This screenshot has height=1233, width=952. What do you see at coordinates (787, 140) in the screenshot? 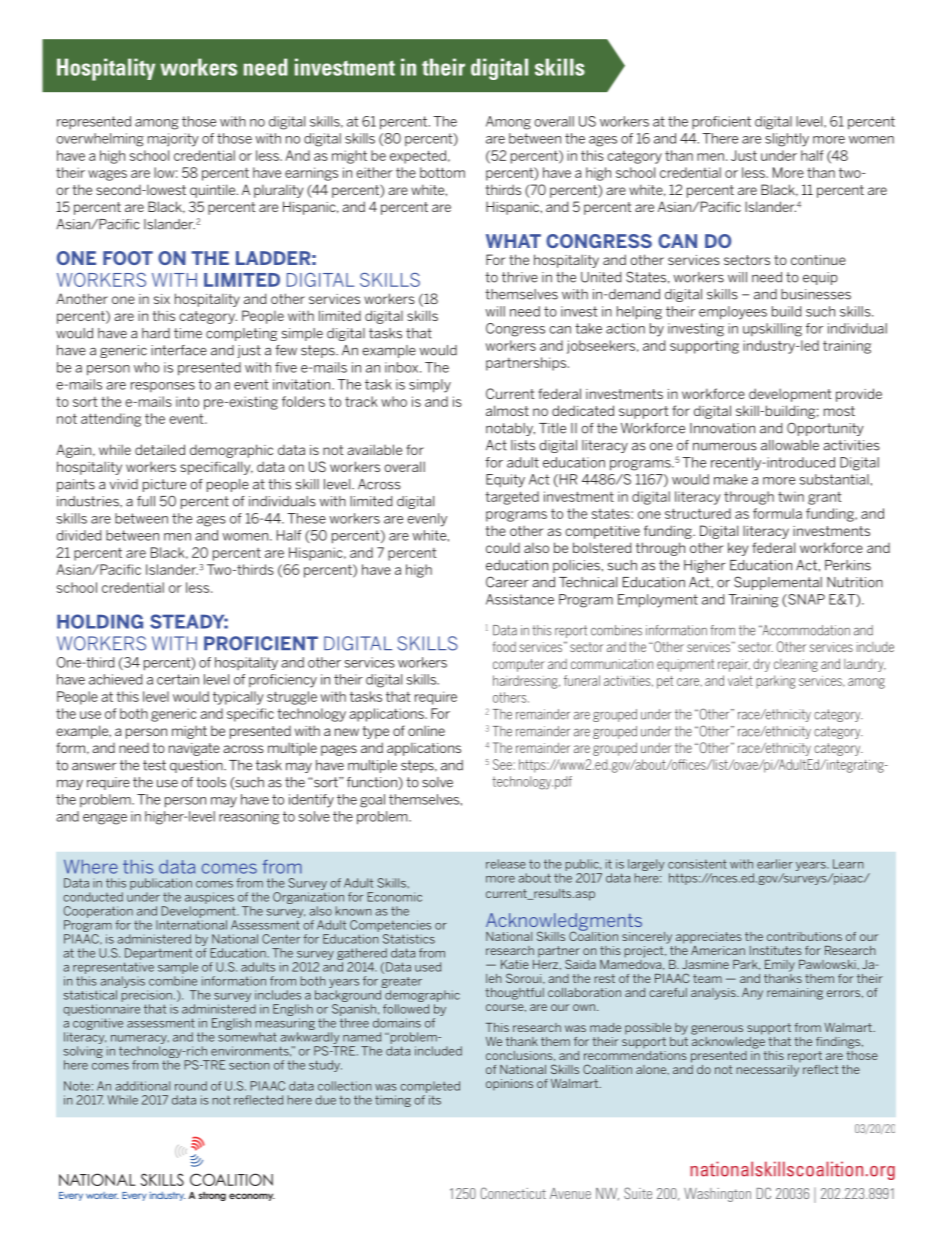
I see `slightly` at bounding box center [787, 140].
